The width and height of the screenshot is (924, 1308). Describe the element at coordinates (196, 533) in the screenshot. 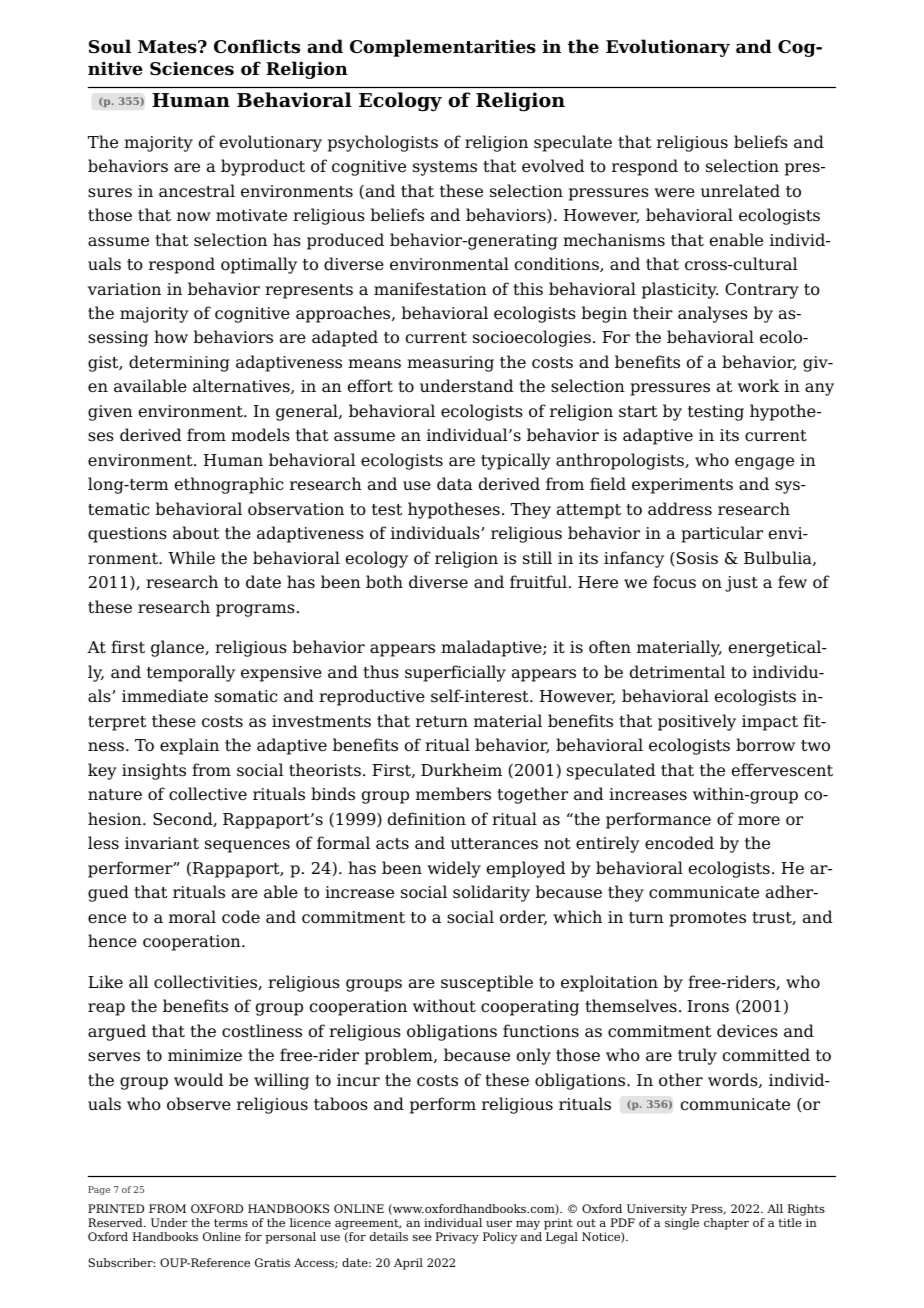

I see `about` at that location.
